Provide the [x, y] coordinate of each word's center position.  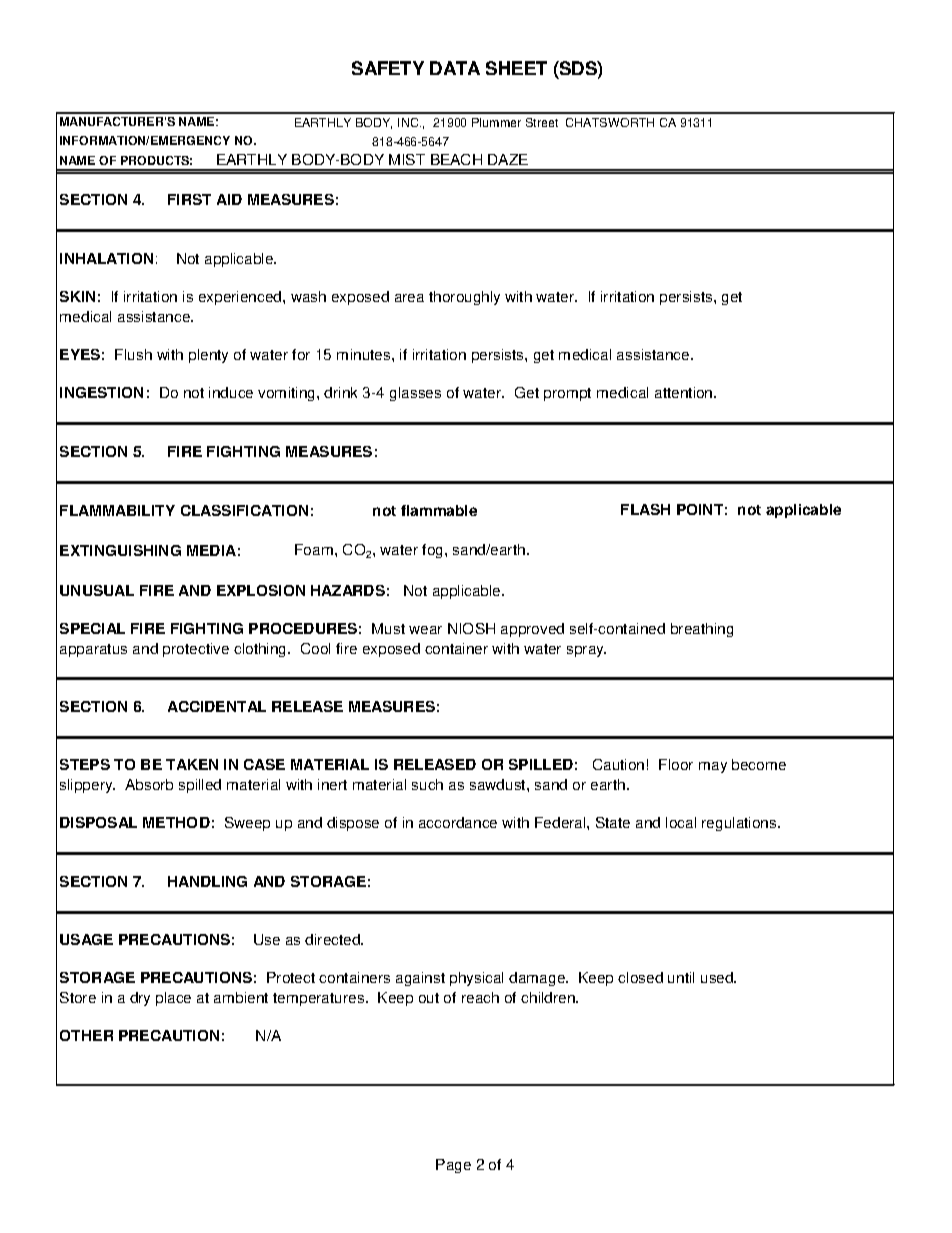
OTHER [86, 1035]
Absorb [149, 784]
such [427, 784]
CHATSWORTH [610, 122]
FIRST [189, 199]
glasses [415, 394]
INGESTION [101, 392]
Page [453, 1166]
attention [685, 392]
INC [409, 122]
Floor [676, 764]
